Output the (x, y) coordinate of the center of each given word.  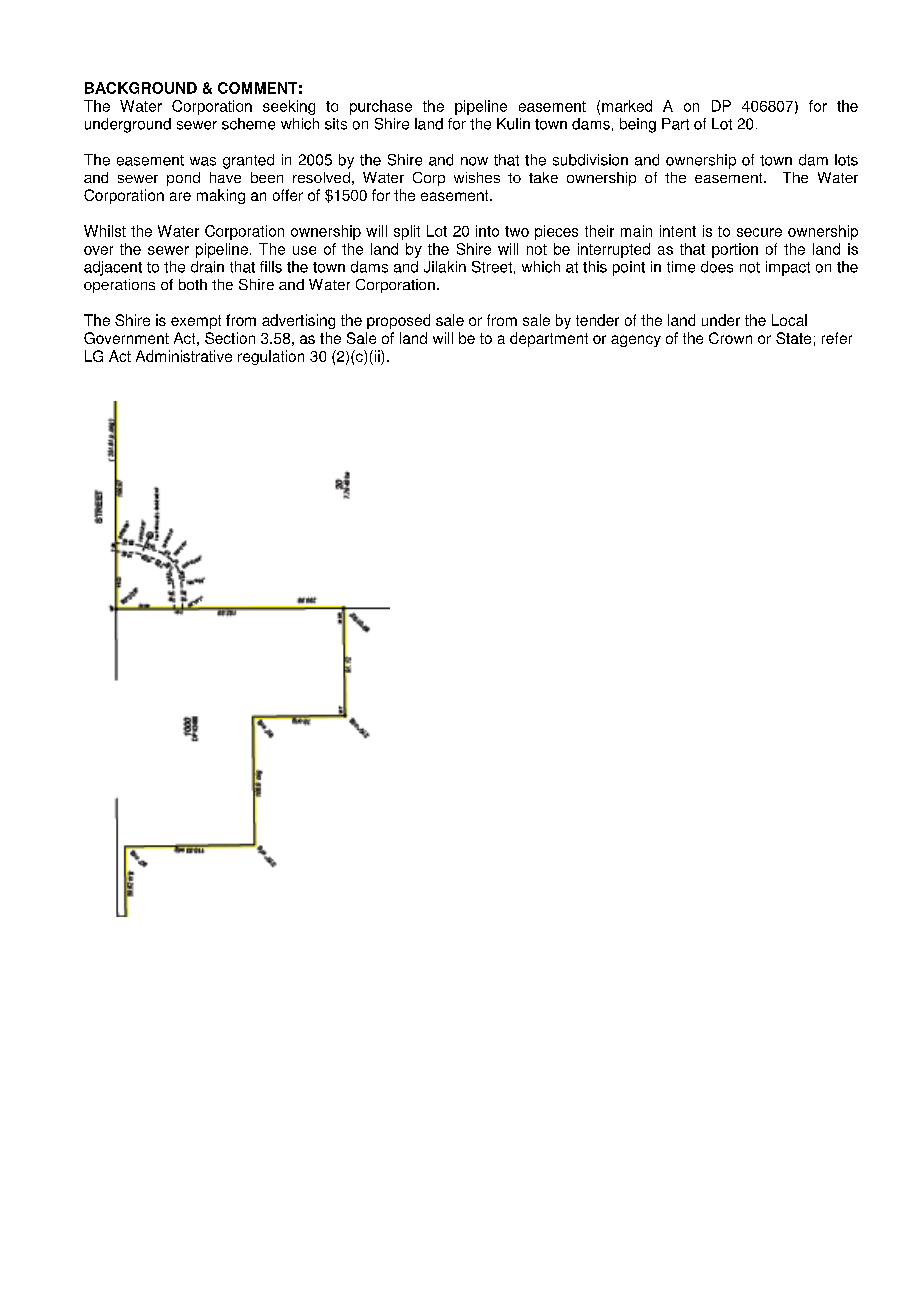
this (595, 267)
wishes (477, 177)
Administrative (184, 356)
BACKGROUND (141, 88)
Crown (730, 338)
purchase (381, 107)
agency (636, 341)
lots (846, 160)
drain (207, 267)
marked (627, 106)
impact (788, 268)
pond (183, 179)
